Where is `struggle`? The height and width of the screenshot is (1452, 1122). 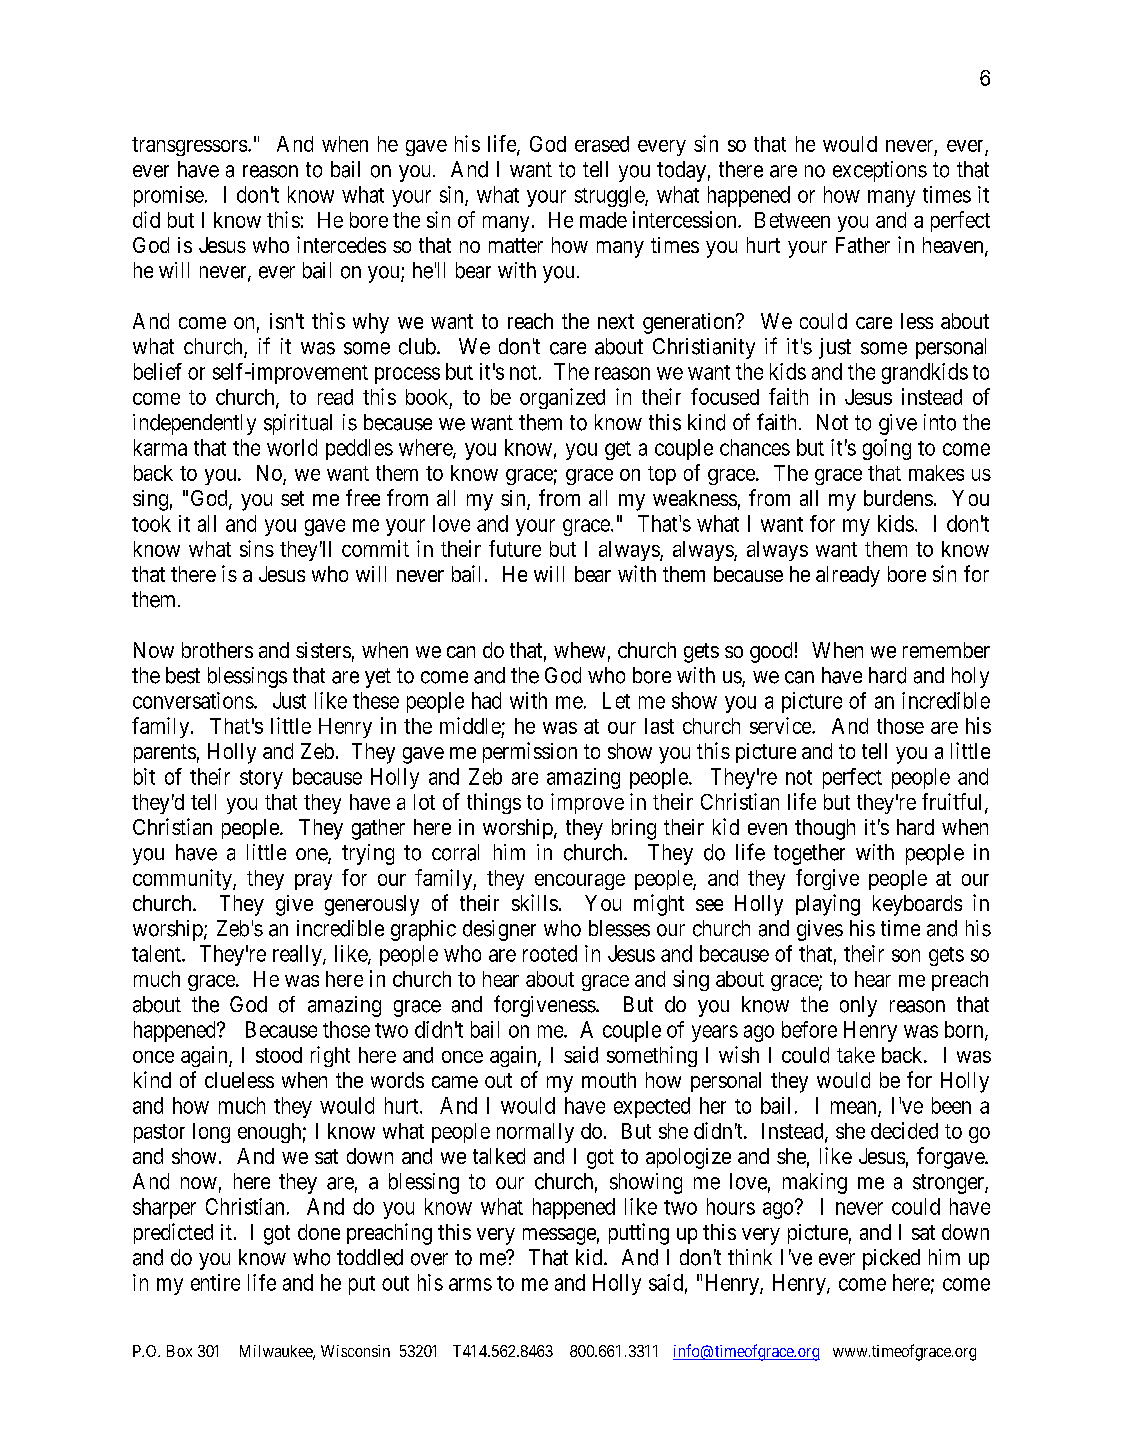 struggle is located at coordinates (610, 196).
